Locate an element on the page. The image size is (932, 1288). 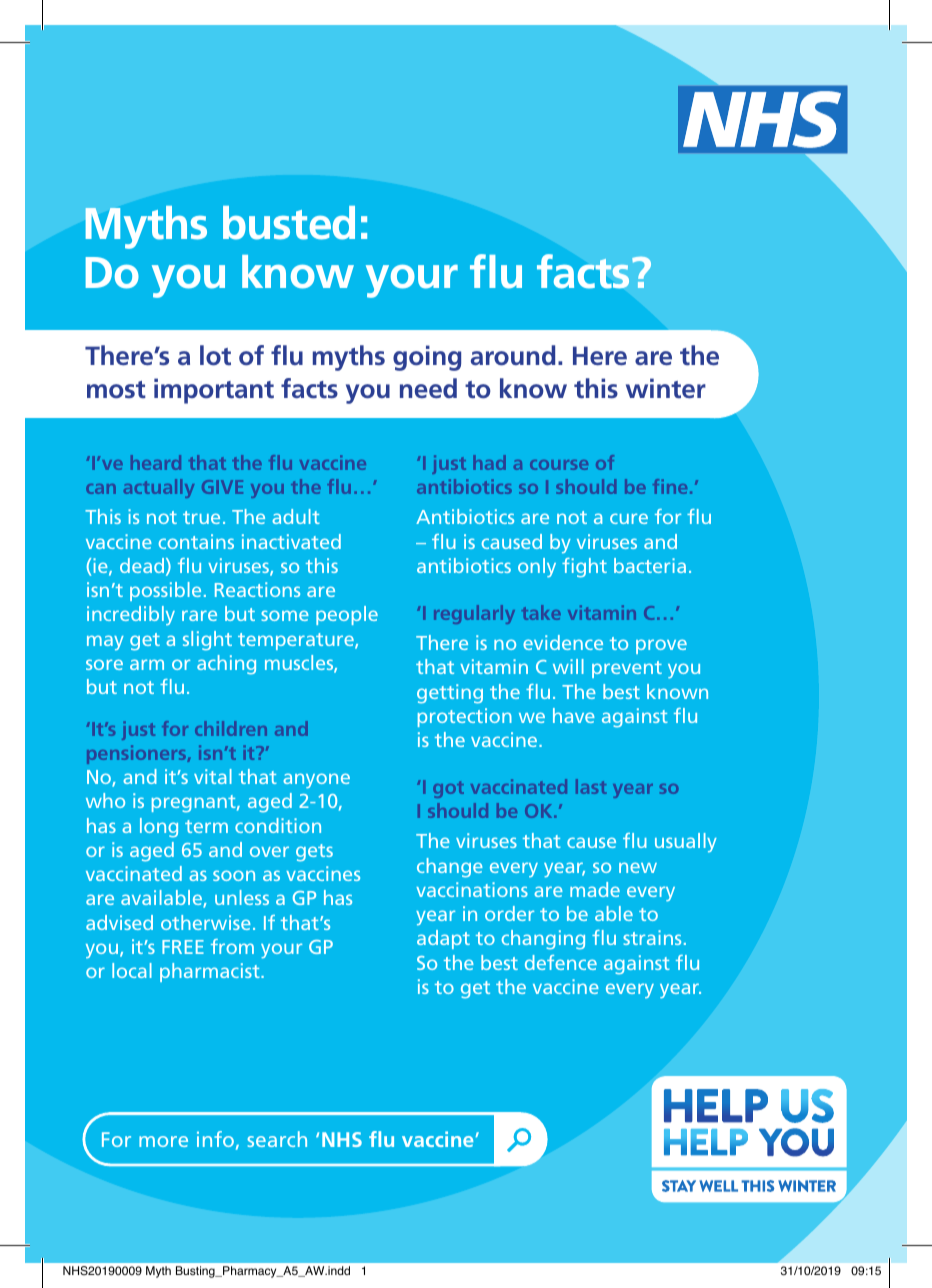
defence is located at coordinates (561, 962).
